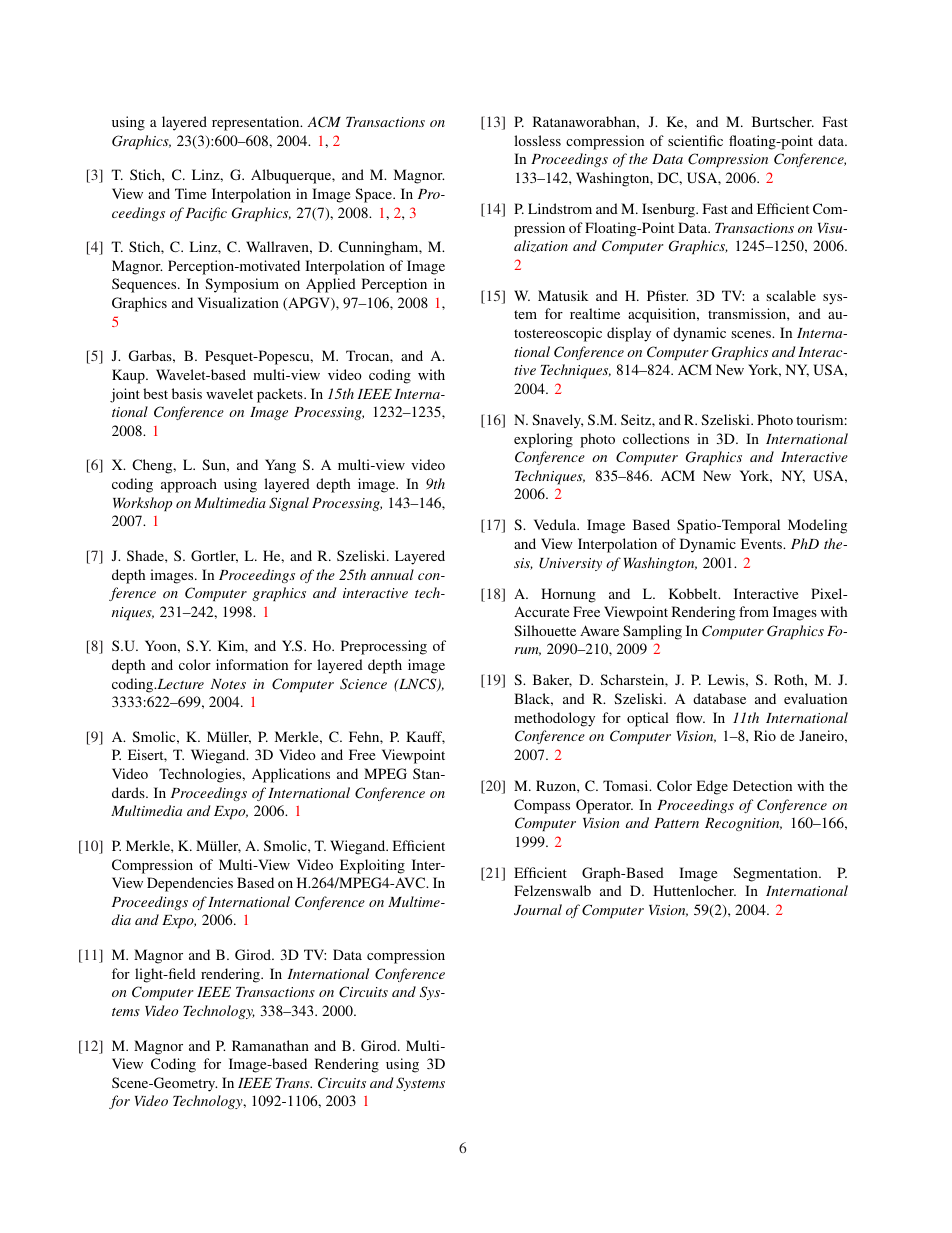 This screenshot has width=952, height=1233. What do you see at coordinates (791, 295) in the screenshot?
I see `scalable` at bounding box center [791, 295].
